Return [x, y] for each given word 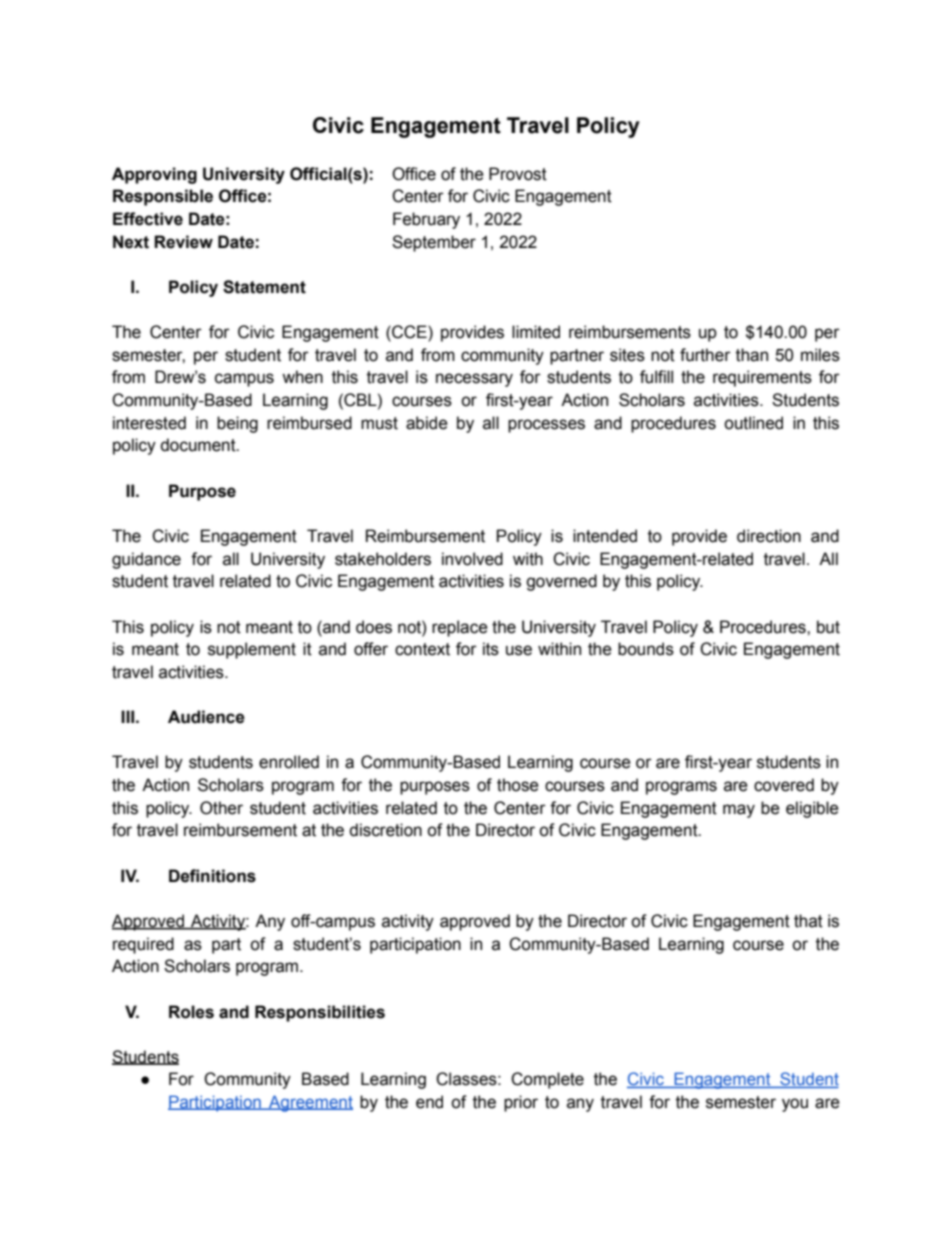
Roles [191, 1012]
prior [521, 1103]
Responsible [163, 197]
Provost [518, 174]
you [795, 1105]
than [752, 355]
